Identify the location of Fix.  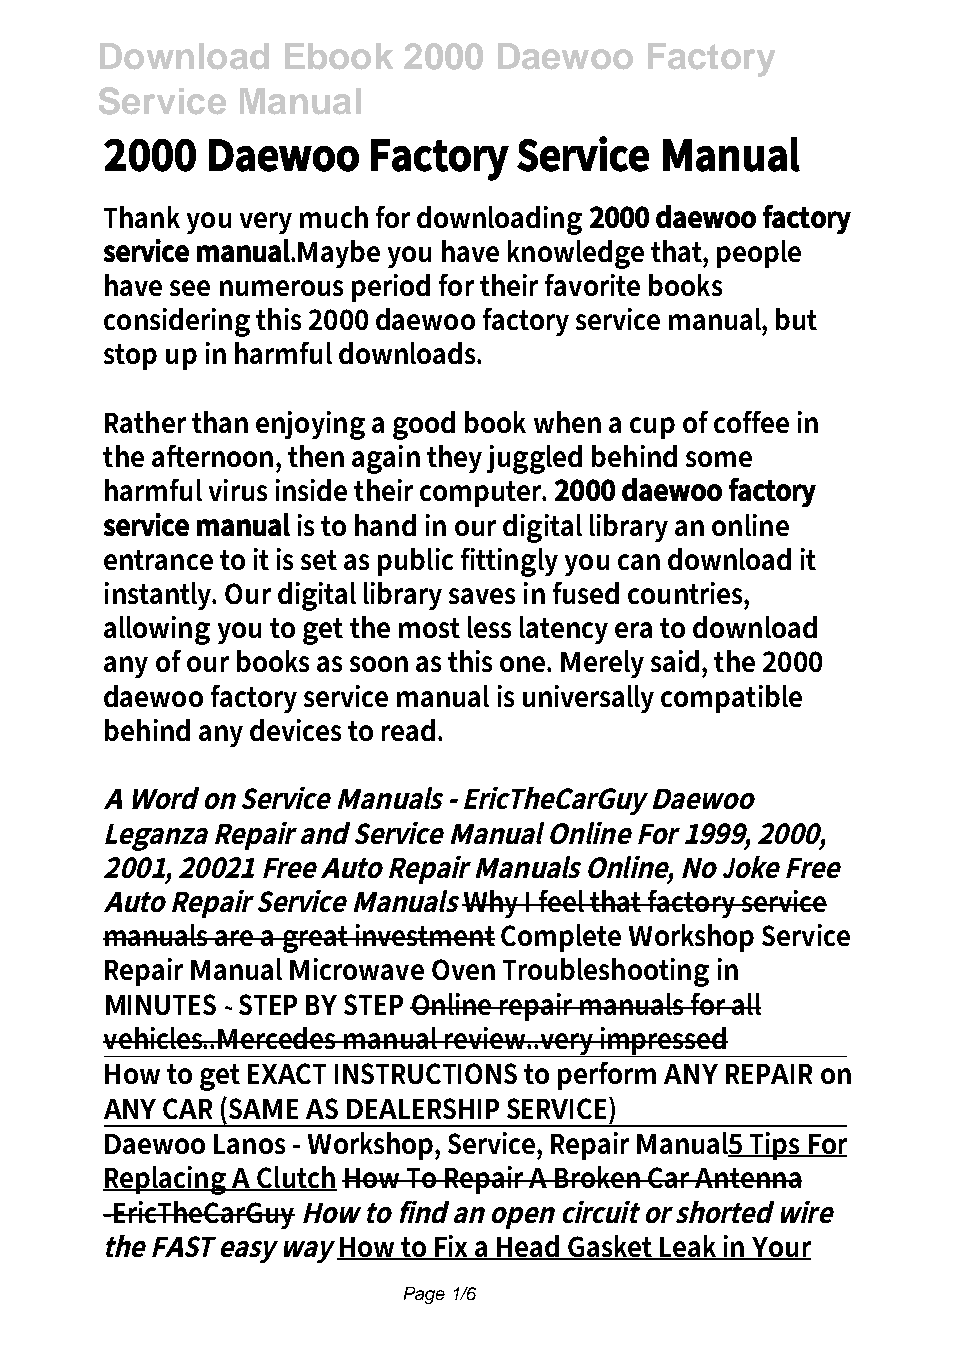
(453, 1247).
